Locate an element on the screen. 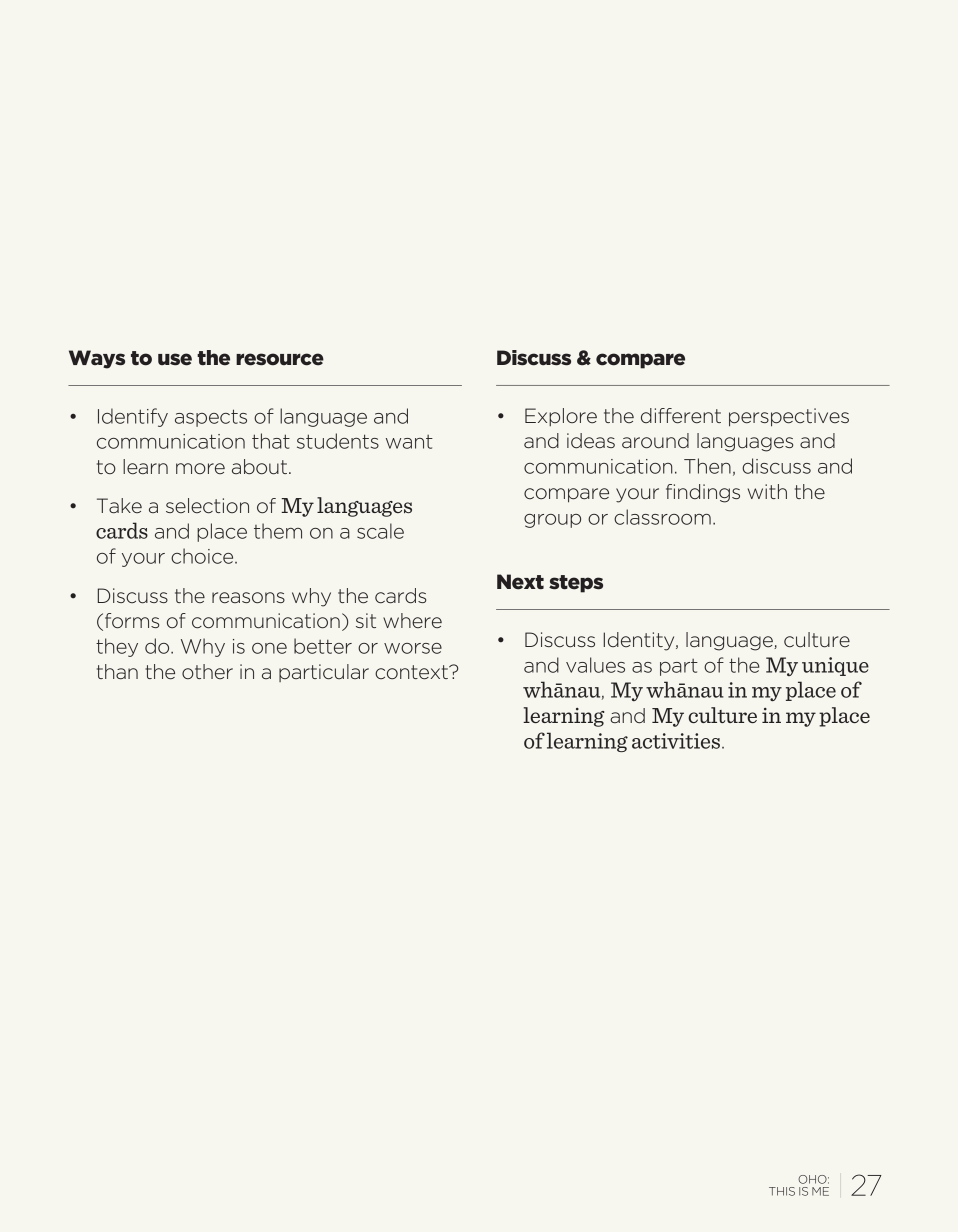 This screenshot has width=958, height=1232. unique is located at coordinates (835, 666).
